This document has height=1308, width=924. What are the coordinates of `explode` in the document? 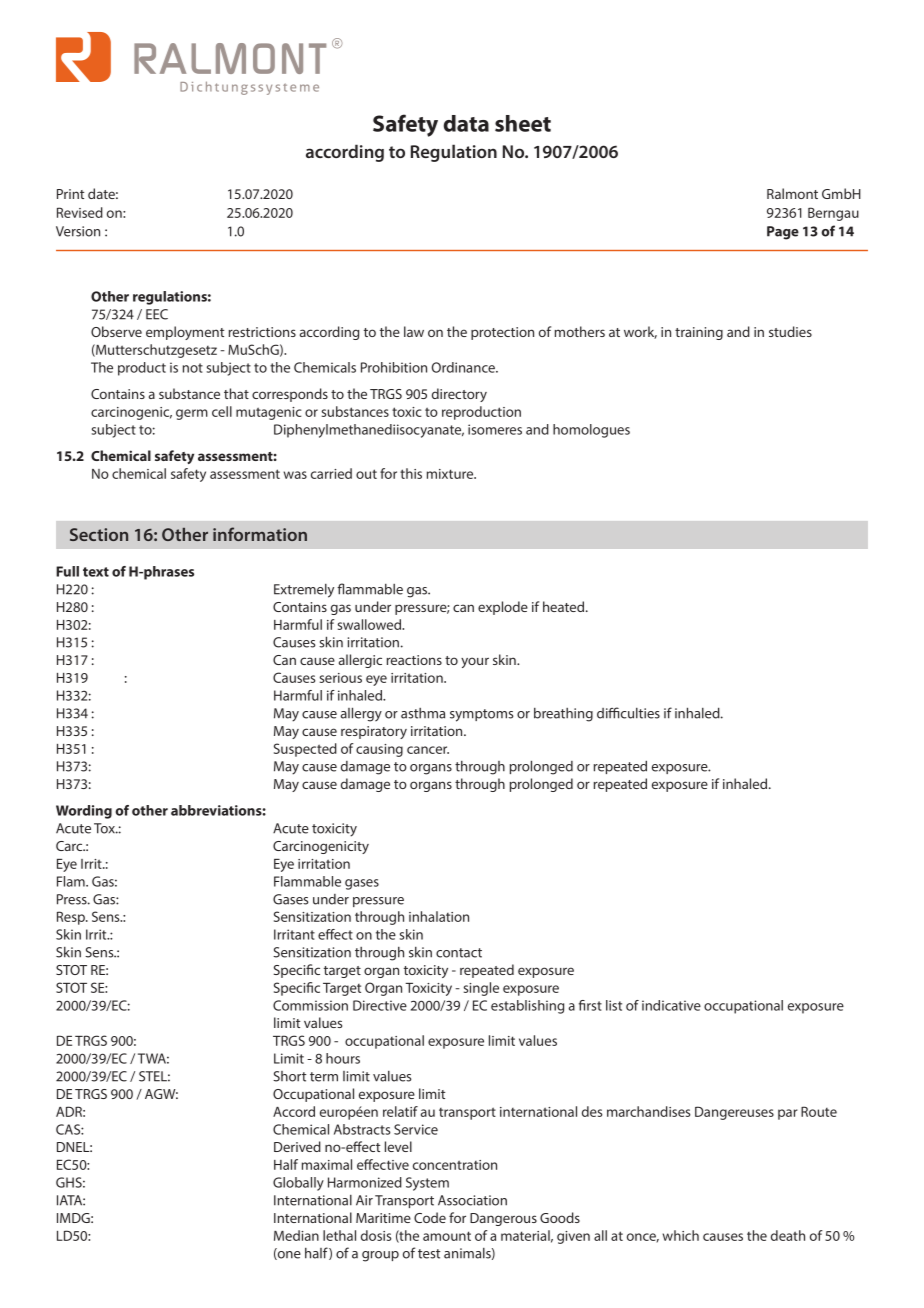 It's located at (503, 608).
